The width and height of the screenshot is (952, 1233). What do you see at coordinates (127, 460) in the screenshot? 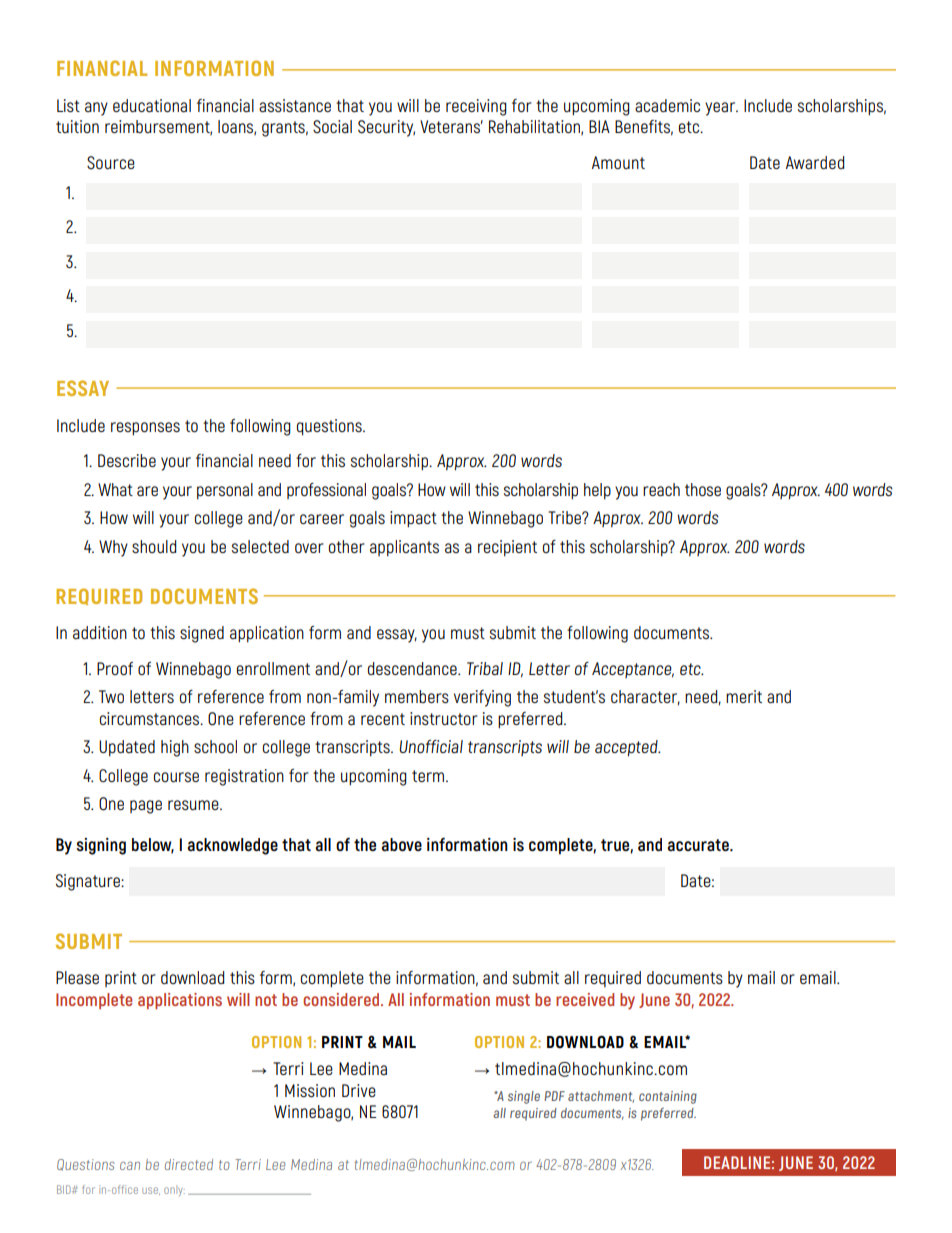
I see `Describe` at bounding box center [127, 460].
